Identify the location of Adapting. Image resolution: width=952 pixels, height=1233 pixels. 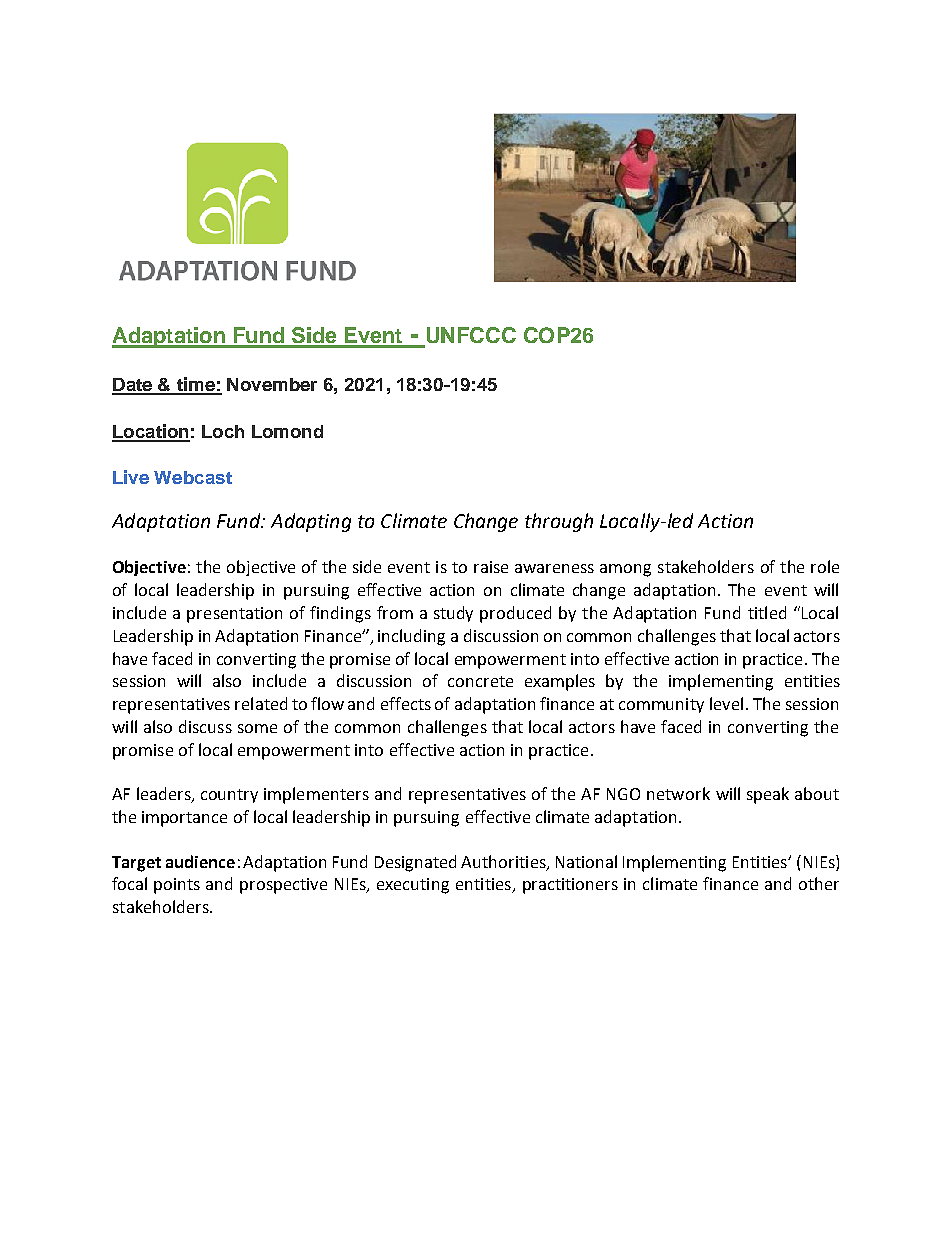
(311, 522).
